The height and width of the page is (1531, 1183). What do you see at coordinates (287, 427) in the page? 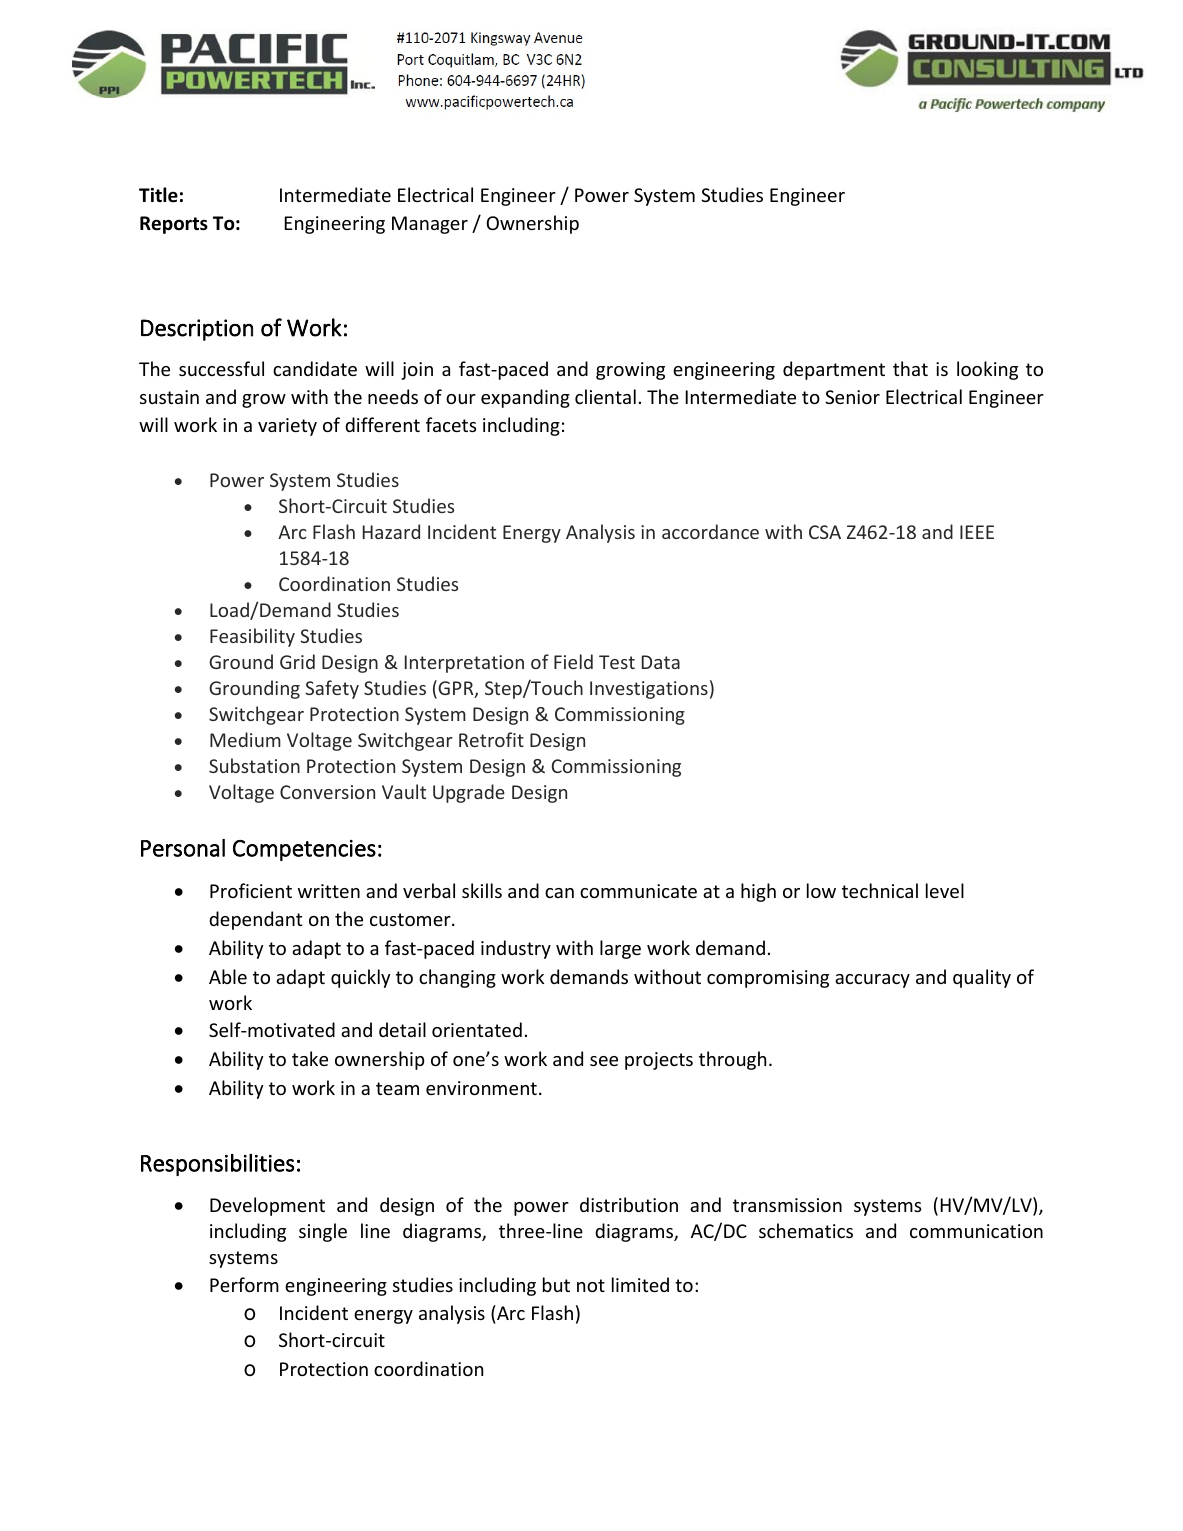
I see `variety` at bounding box center [287, 427].
